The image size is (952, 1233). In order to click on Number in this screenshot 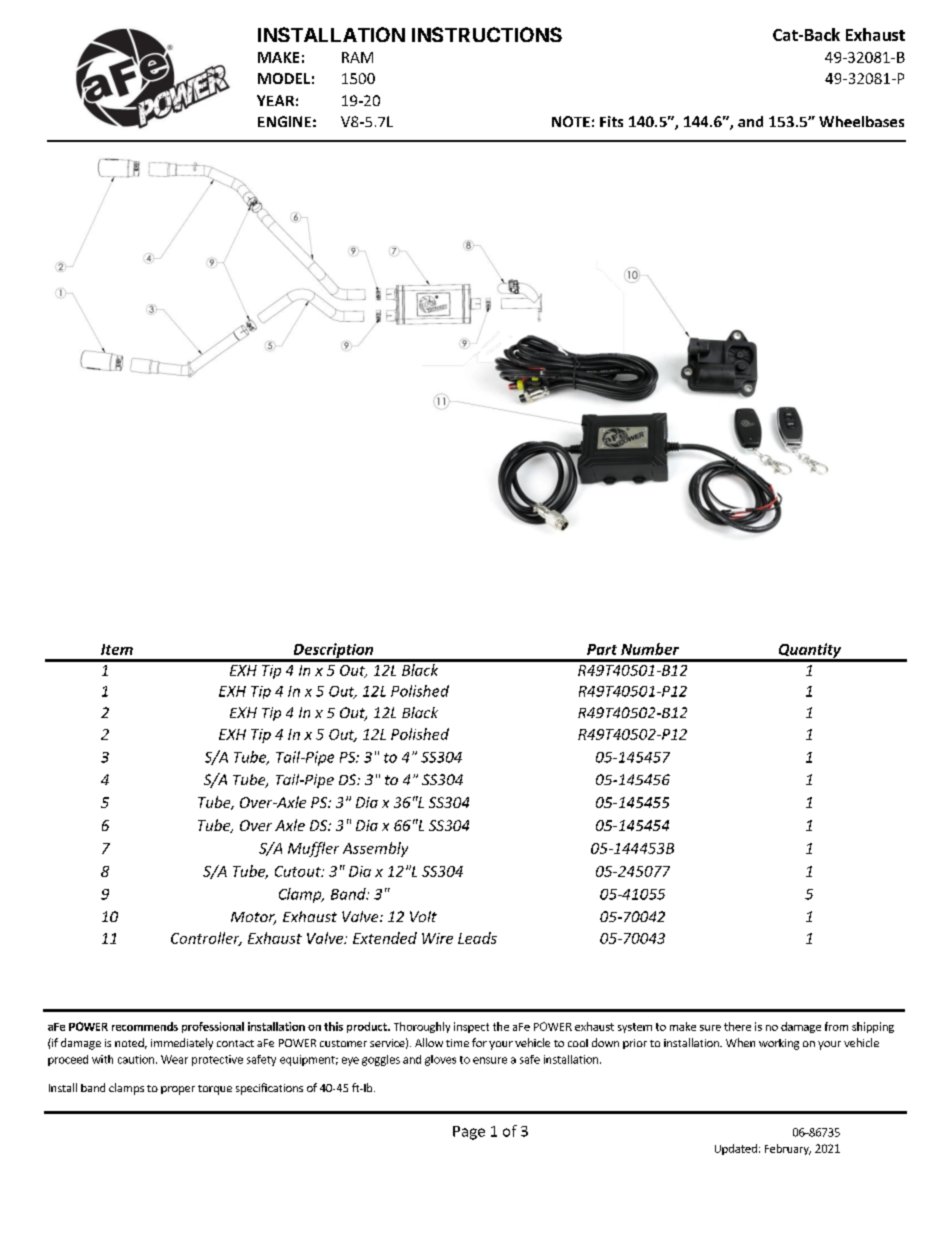, I will do `click(650, 649)`.
